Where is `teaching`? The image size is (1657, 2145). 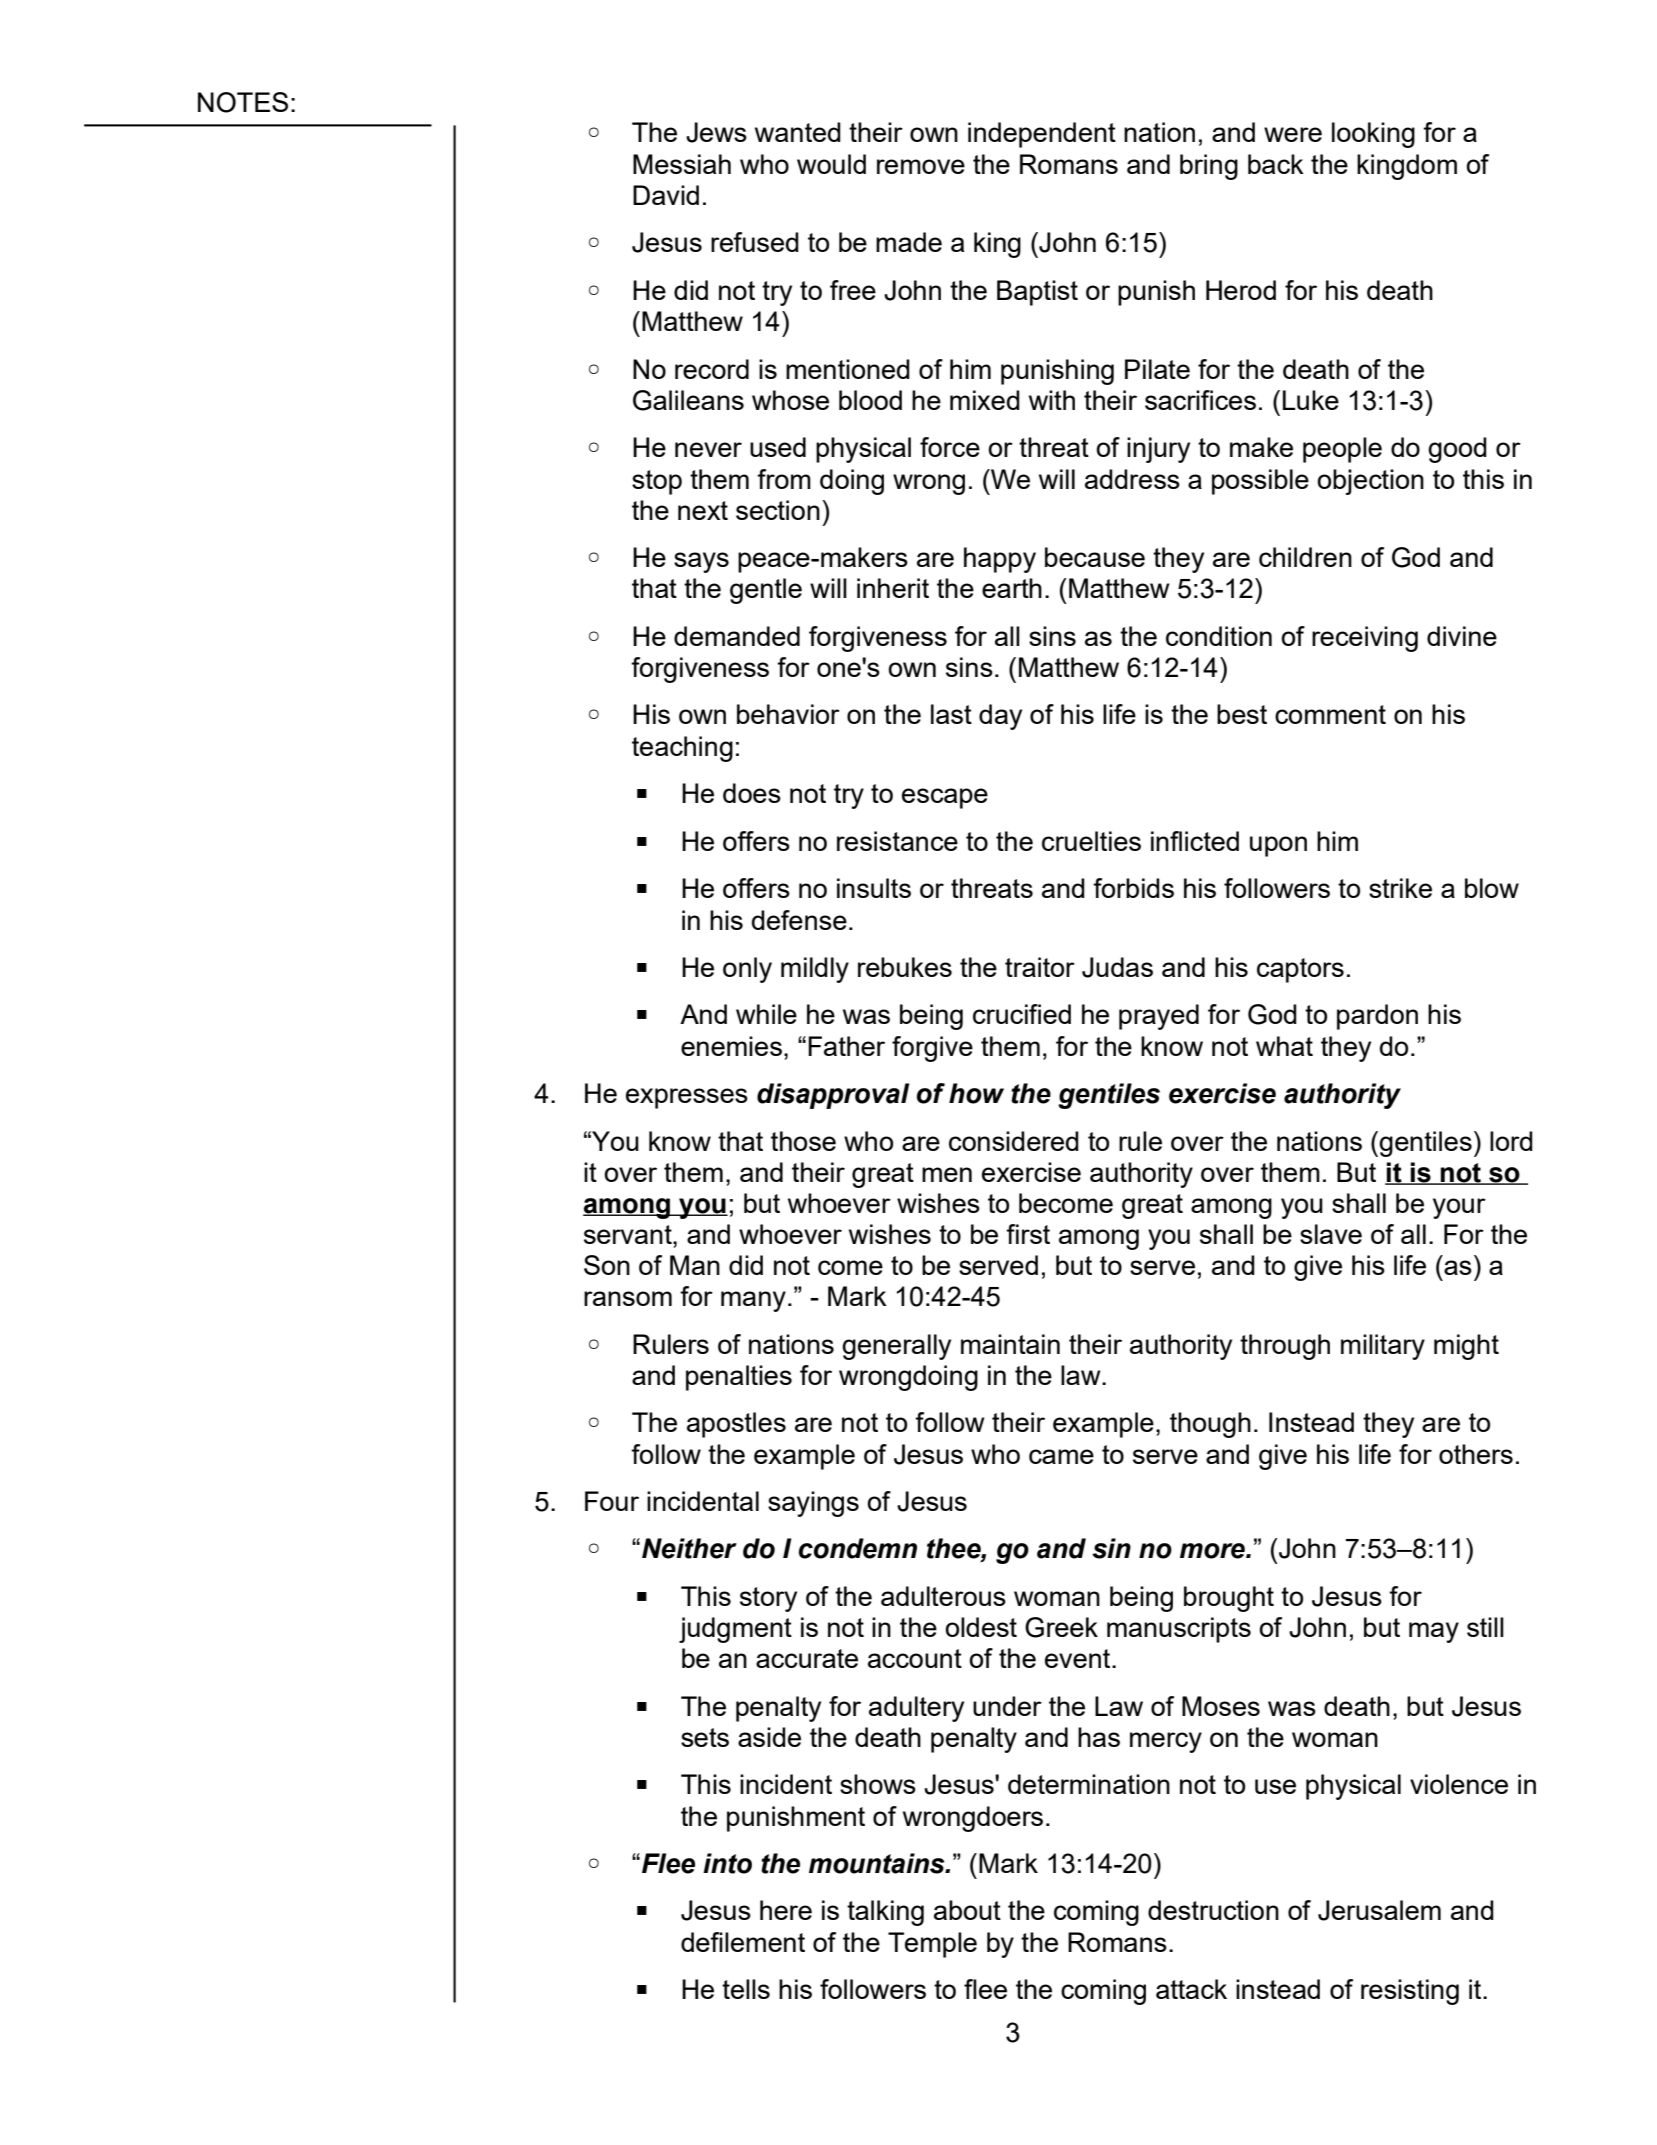
teaching is located at coordinates (682, 749).
